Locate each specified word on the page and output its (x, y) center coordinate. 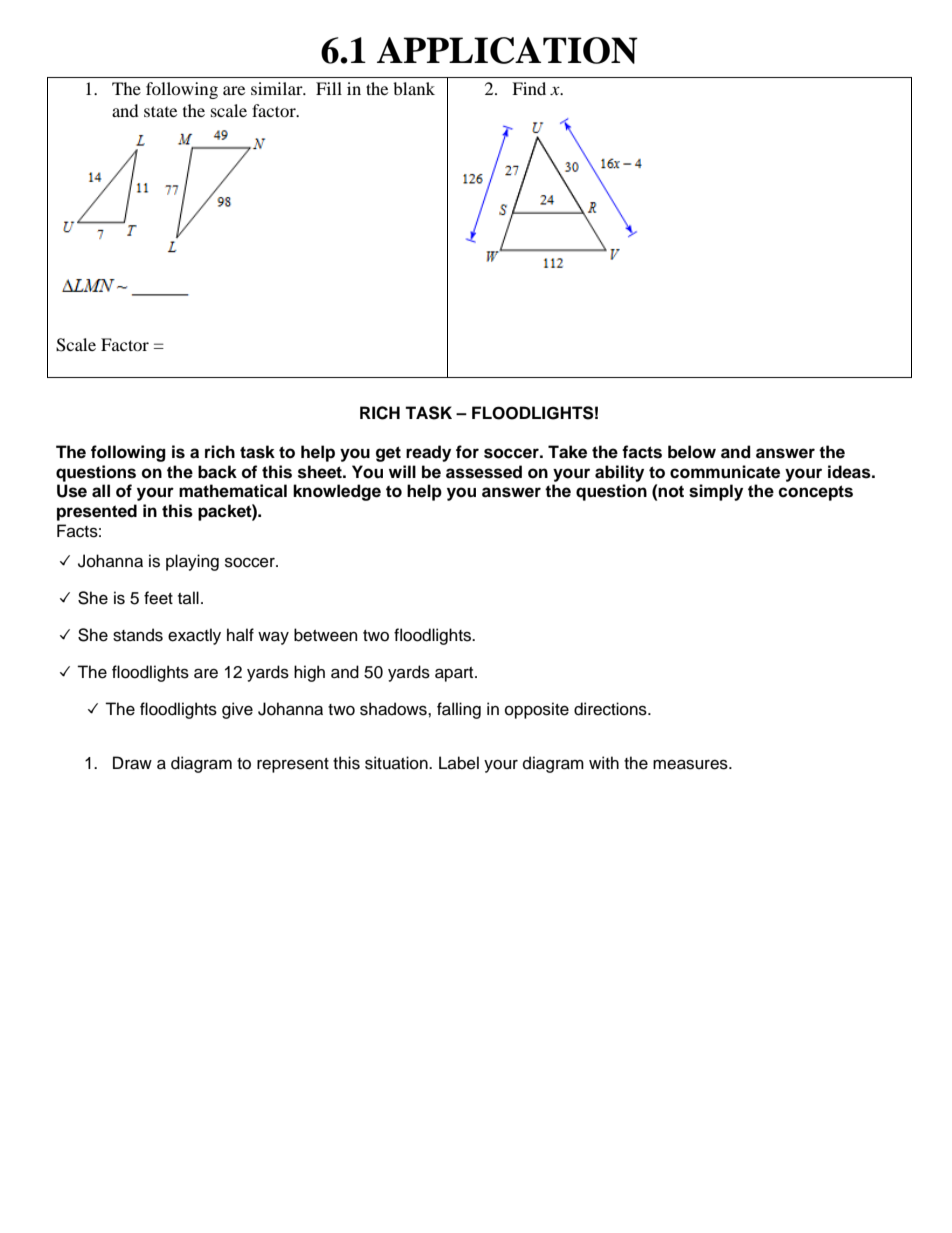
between (325, 635)
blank (414, 88)
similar (278, 88)
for (467, 452)
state (160, 111)
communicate (725, 472)
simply (716, 492)
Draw (132, 763)
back (217, 472)
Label (459, 763)
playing (192, 562)
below (692, 452)
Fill (329, 88)
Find (529, 88)
